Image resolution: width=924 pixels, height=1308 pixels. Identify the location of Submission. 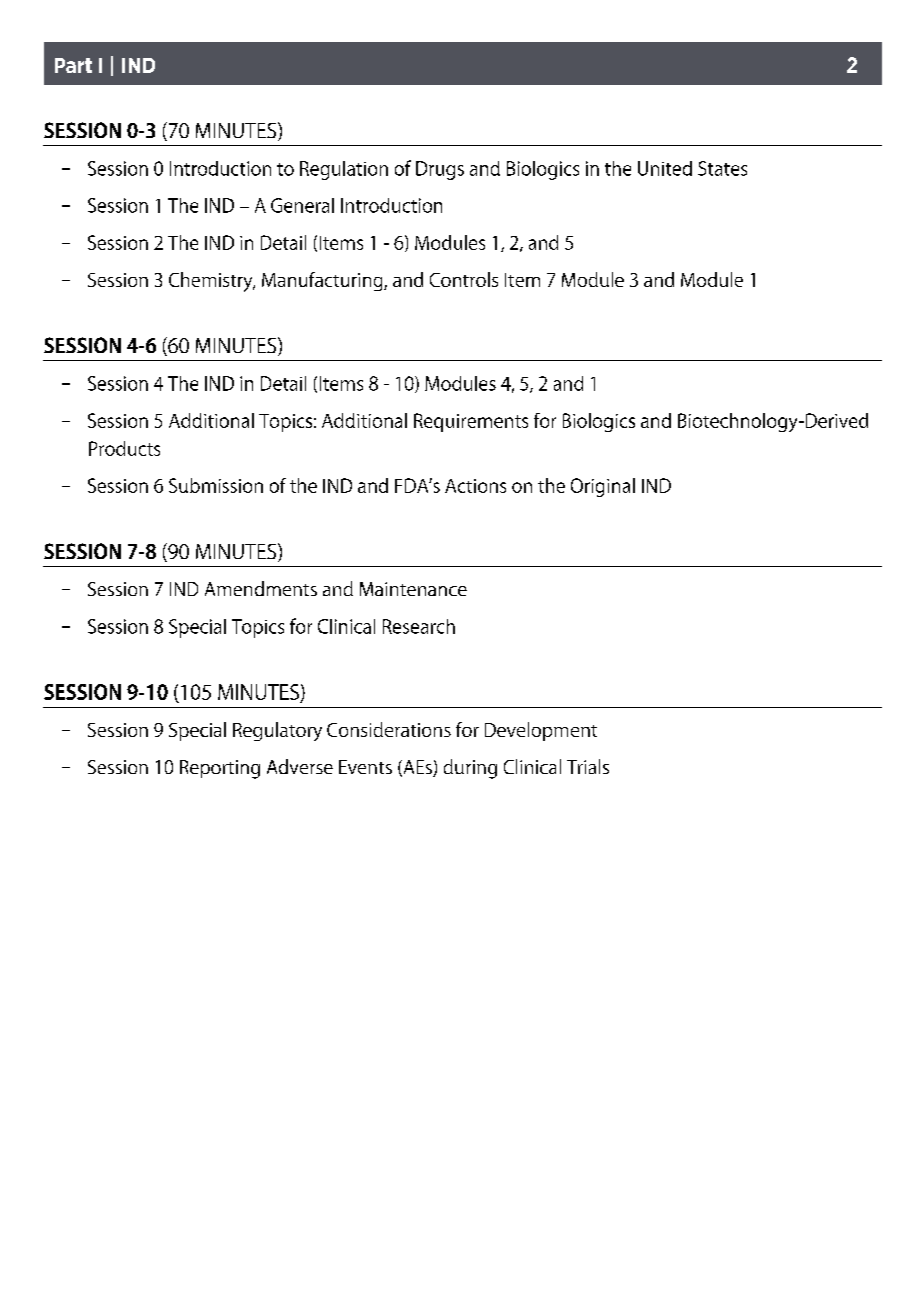
(216, 485).
